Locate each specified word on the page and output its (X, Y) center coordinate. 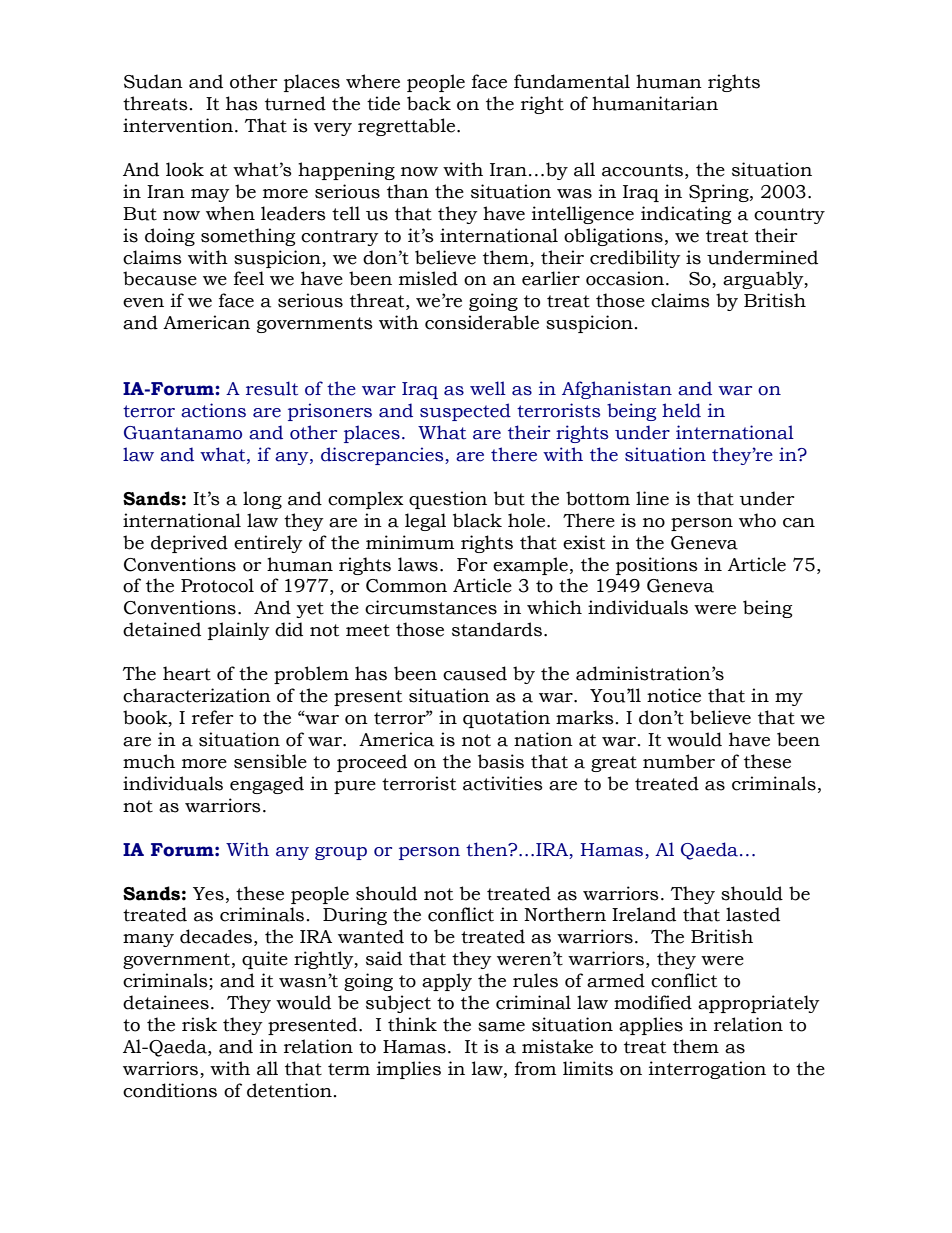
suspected (465, 412)
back (429, 103)
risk (199, 1024)
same (501, 1027)
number (679, 761)
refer (213, 717)
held (681, 410)
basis (501, 761)
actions (213, 410)
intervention (178, 125)
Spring (720, 193)
